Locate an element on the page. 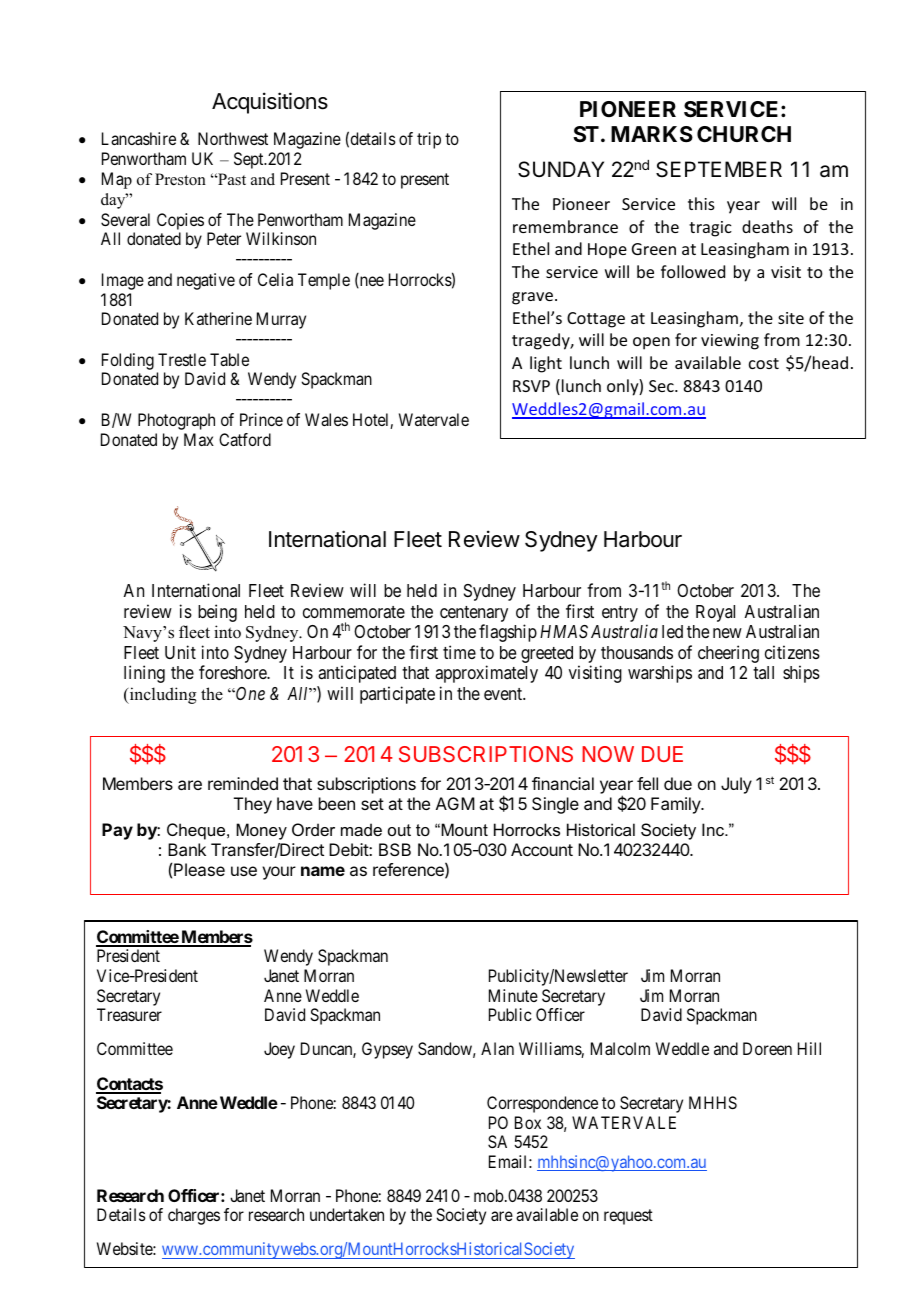 This document has width=924, height=1308. Northwest is located at coordinates (233, 138).
